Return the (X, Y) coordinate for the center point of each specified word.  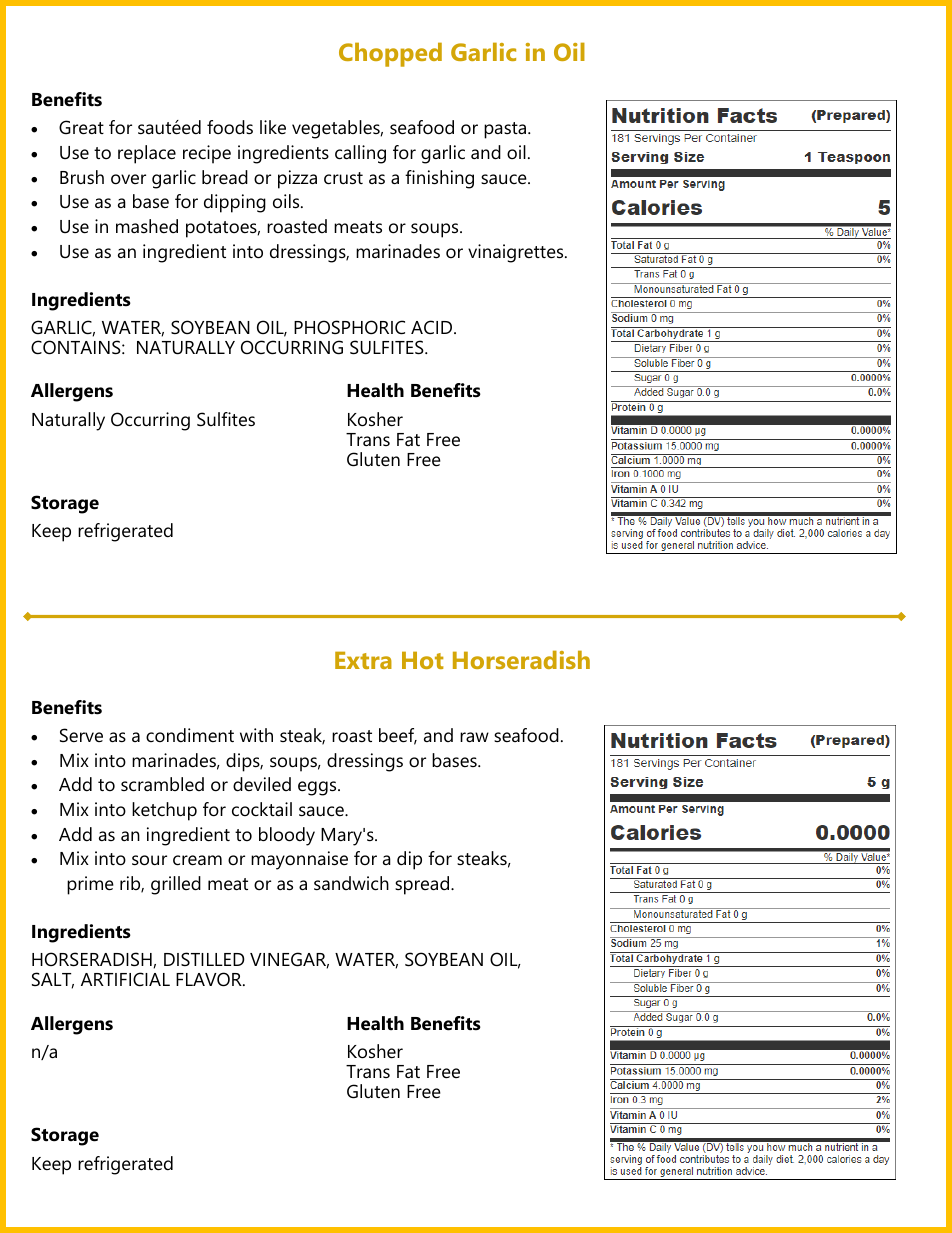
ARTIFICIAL (125, 979)
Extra (363, 660)
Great (81, 127)
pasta (506, 130)
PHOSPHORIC (349, 327)
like (273, 127)
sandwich (351, 883)
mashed (147, 226)
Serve (81, 735)
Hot (422, 660)
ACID (433, 327)
